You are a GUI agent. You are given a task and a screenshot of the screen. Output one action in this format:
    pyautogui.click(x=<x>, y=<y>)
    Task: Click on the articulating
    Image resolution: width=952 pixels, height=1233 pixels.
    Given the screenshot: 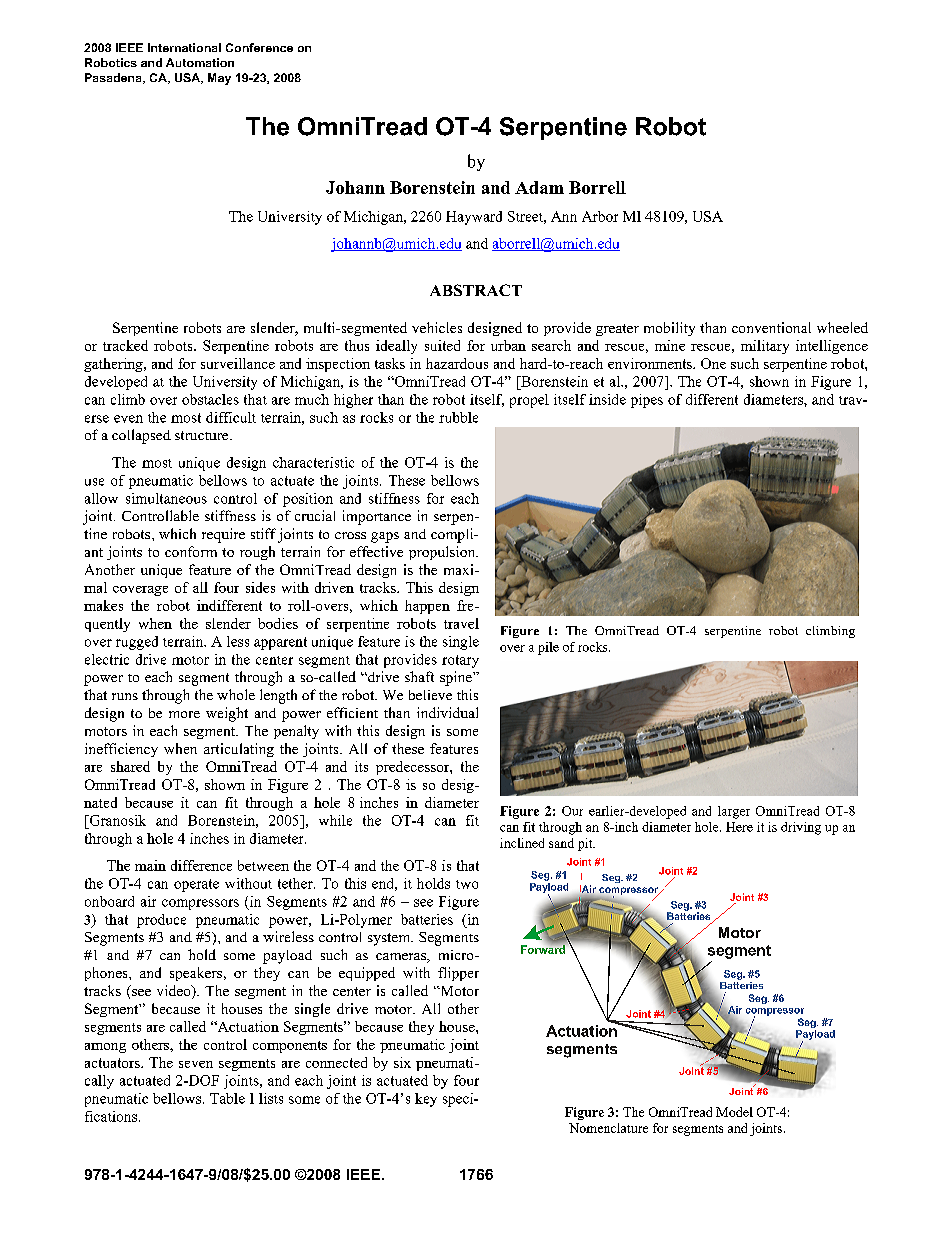 What is the action you would take?
    pyautogui.click(x=239, y=750)
